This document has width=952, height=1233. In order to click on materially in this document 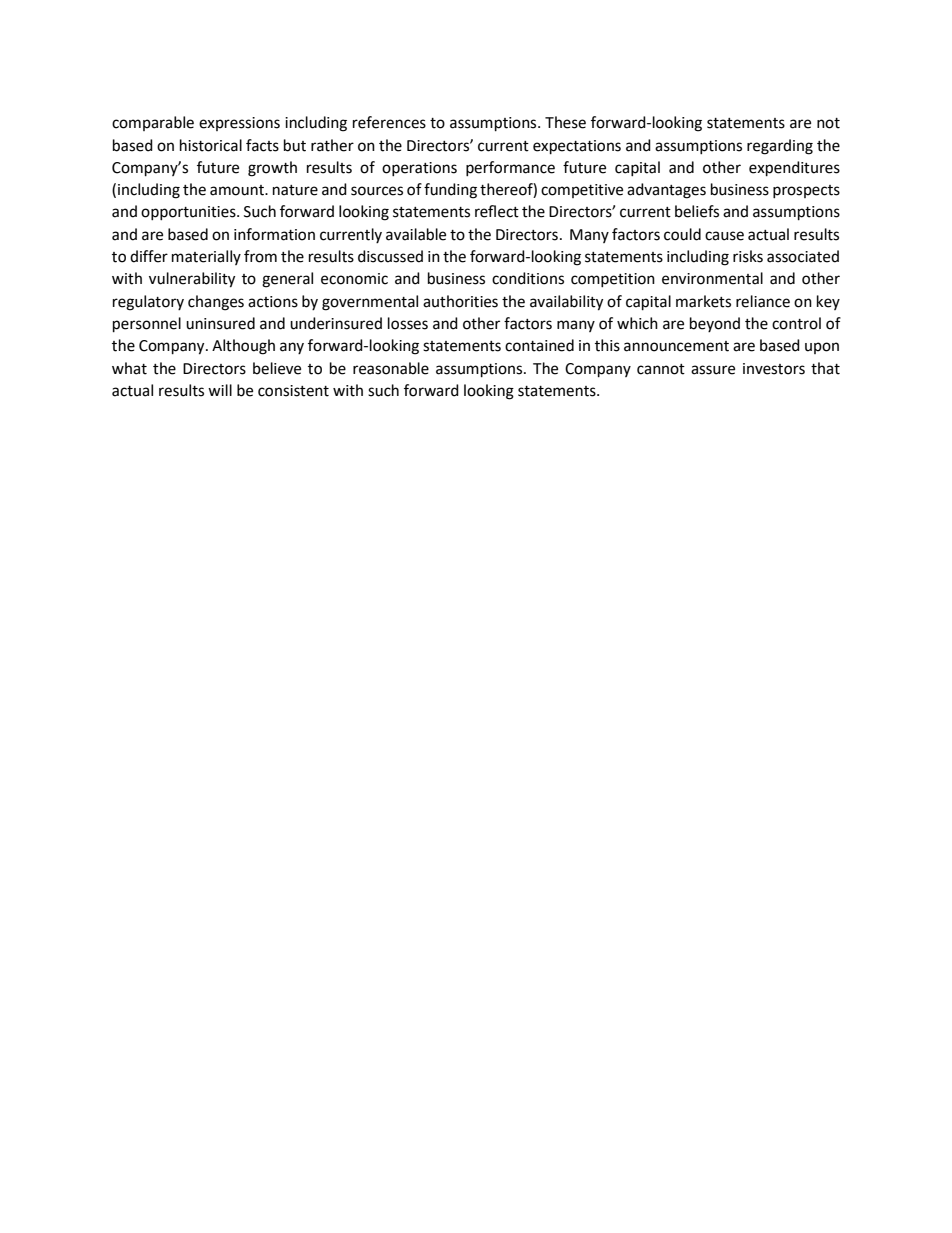, I will do `click(206, 257)`.
